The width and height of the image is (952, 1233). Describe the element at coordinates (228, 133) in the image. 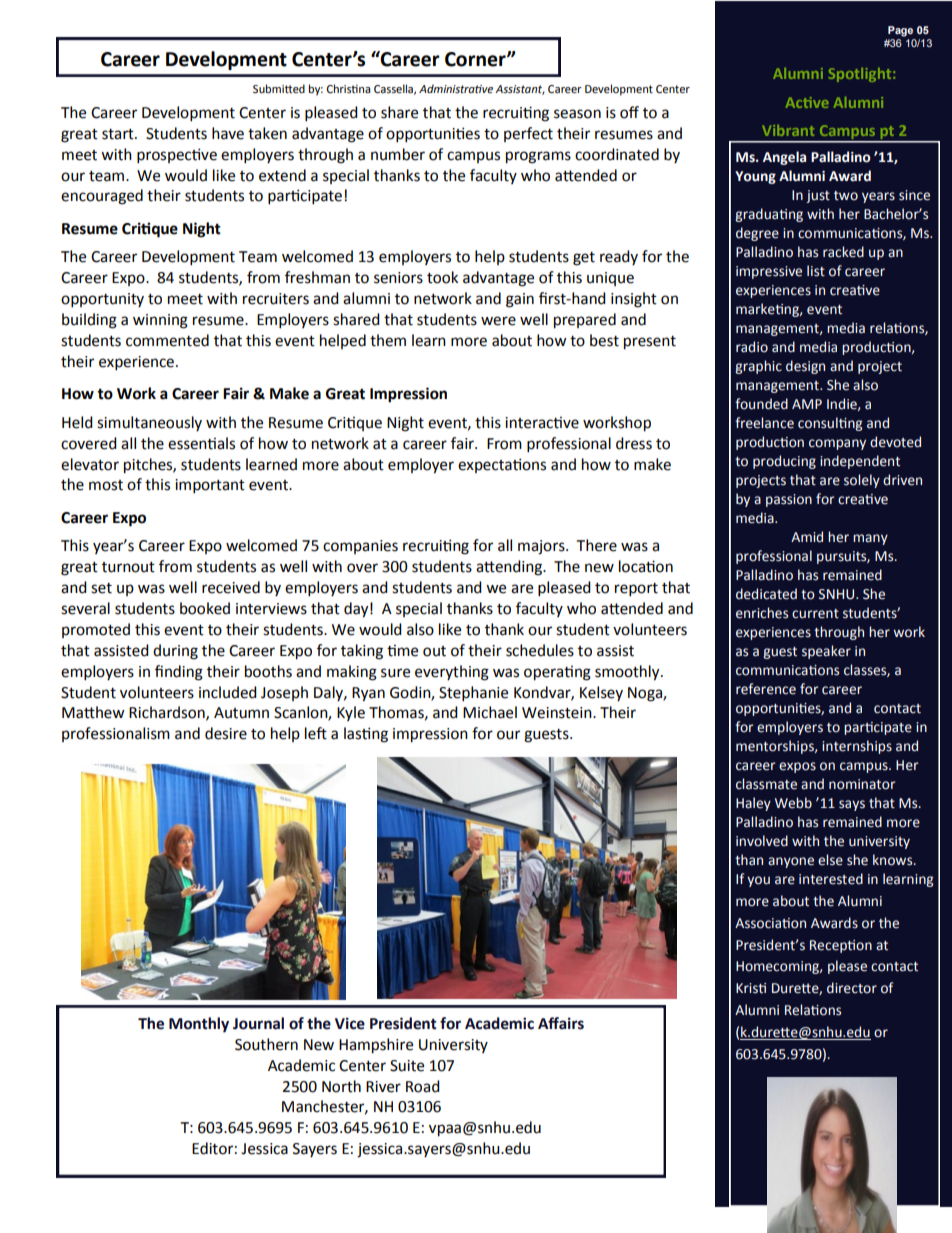

I see `have` at that location.
